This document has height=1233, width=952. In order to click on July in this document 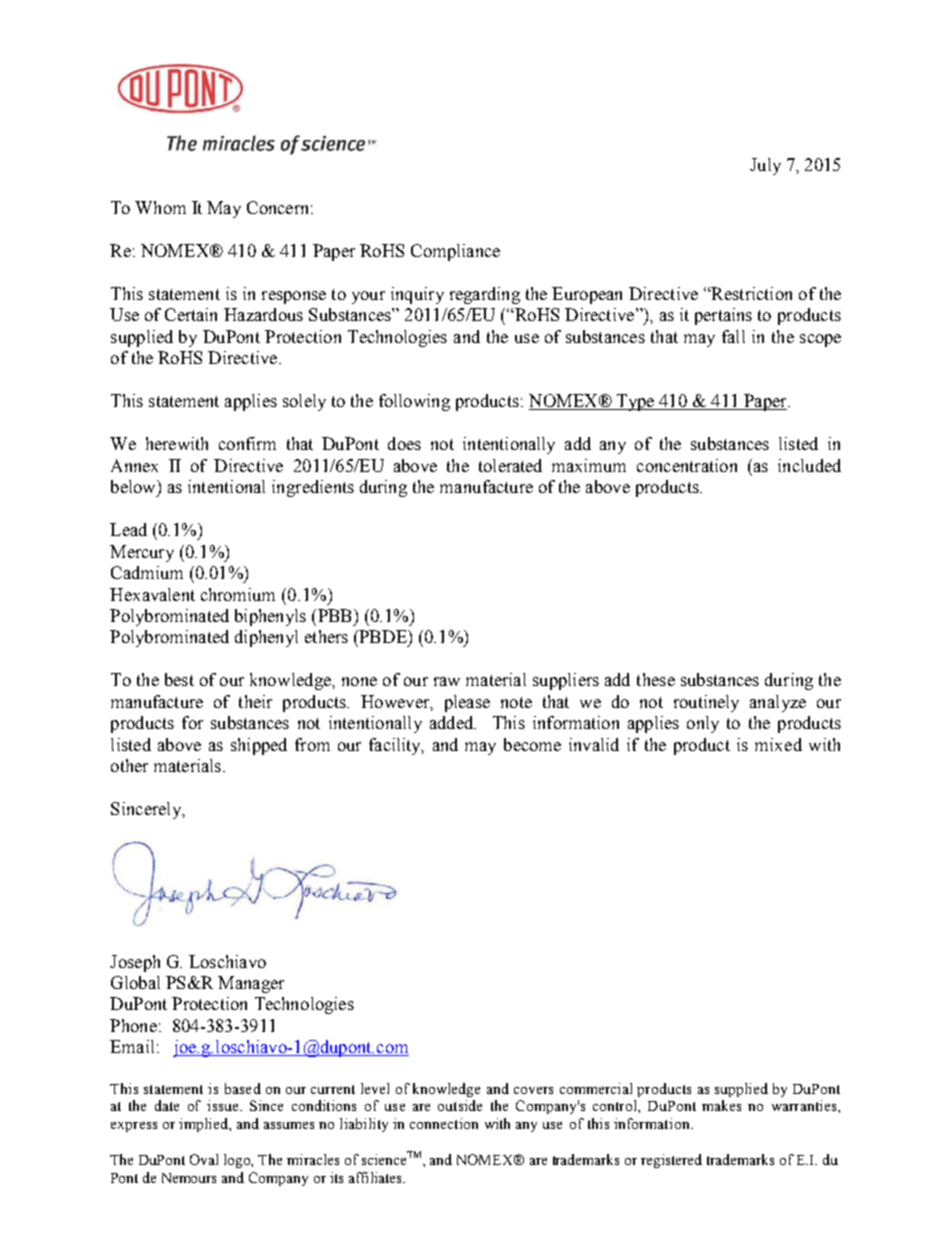, I will do `click(765, 166)`.
